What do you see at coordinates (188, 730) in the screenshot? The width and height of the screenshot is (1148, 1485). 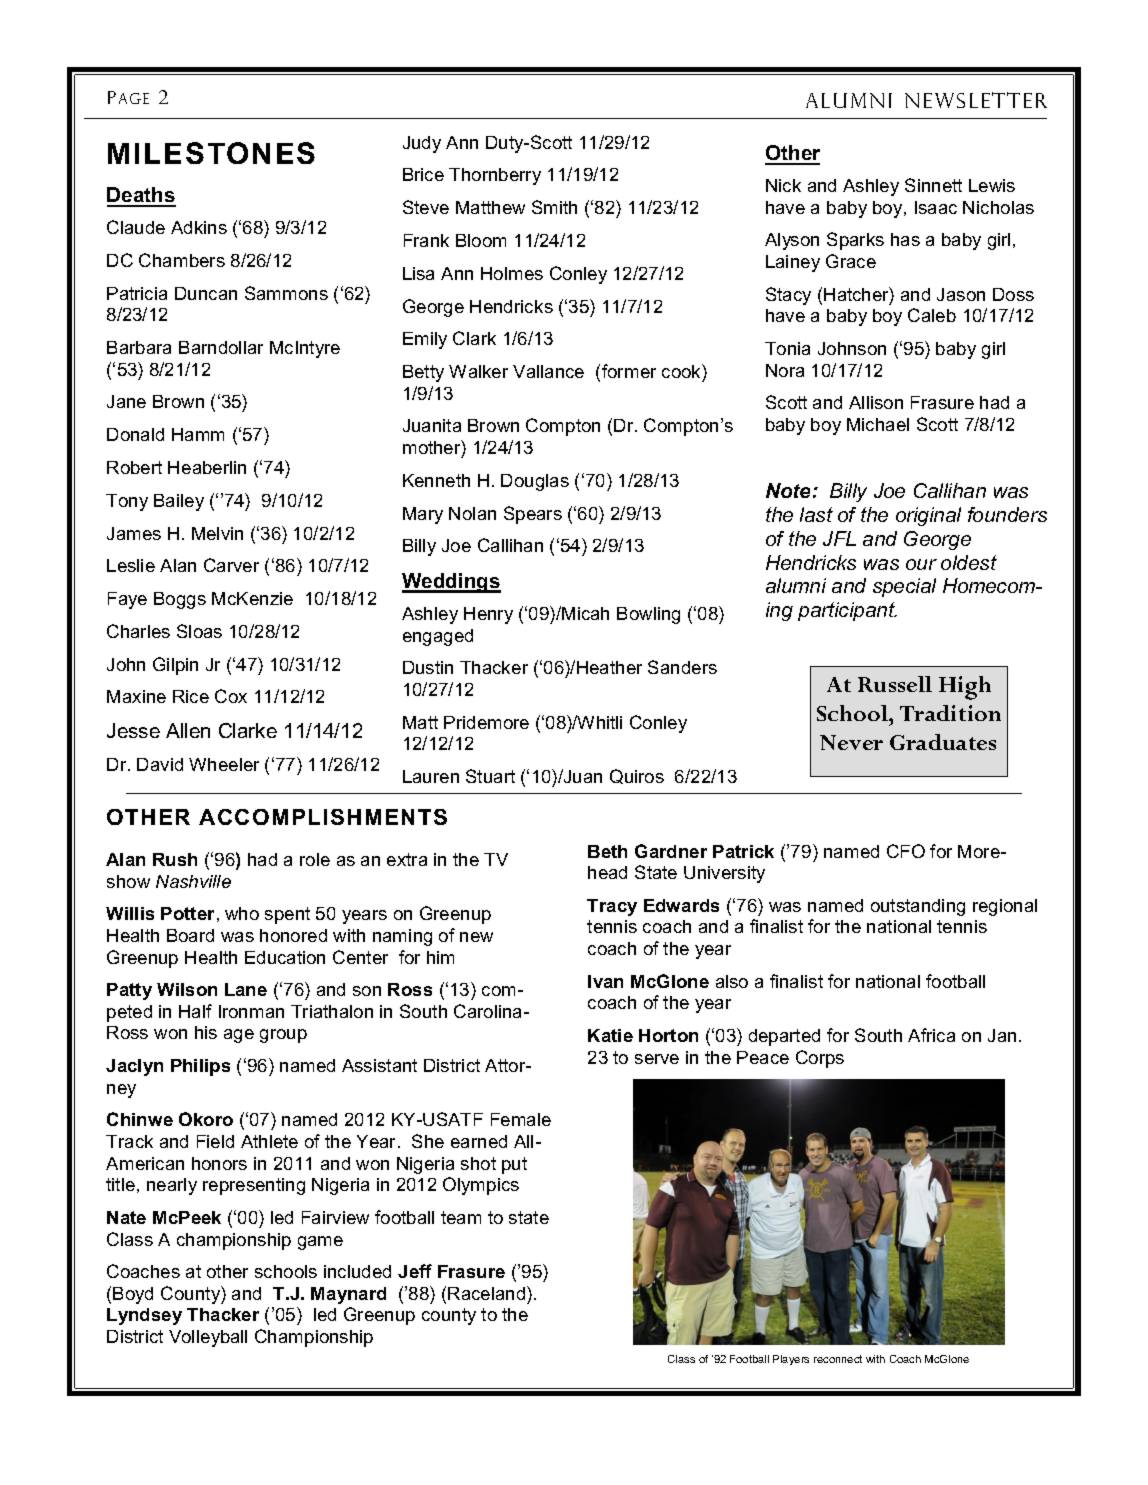 I see `Allen` at bounding box center [188, 730].
